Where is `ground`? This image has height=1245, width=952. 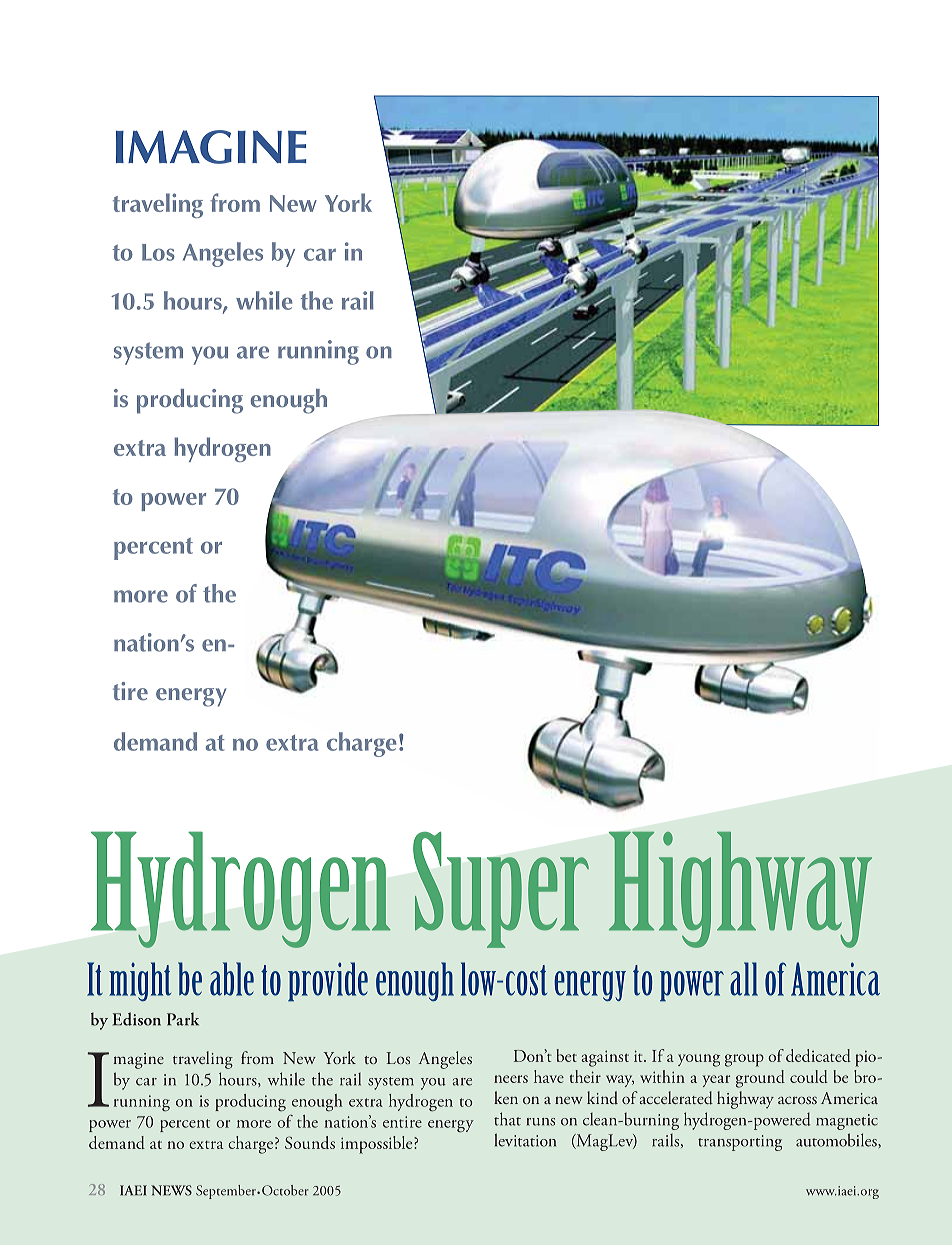 ground is located at coordinates (760, 1079).
